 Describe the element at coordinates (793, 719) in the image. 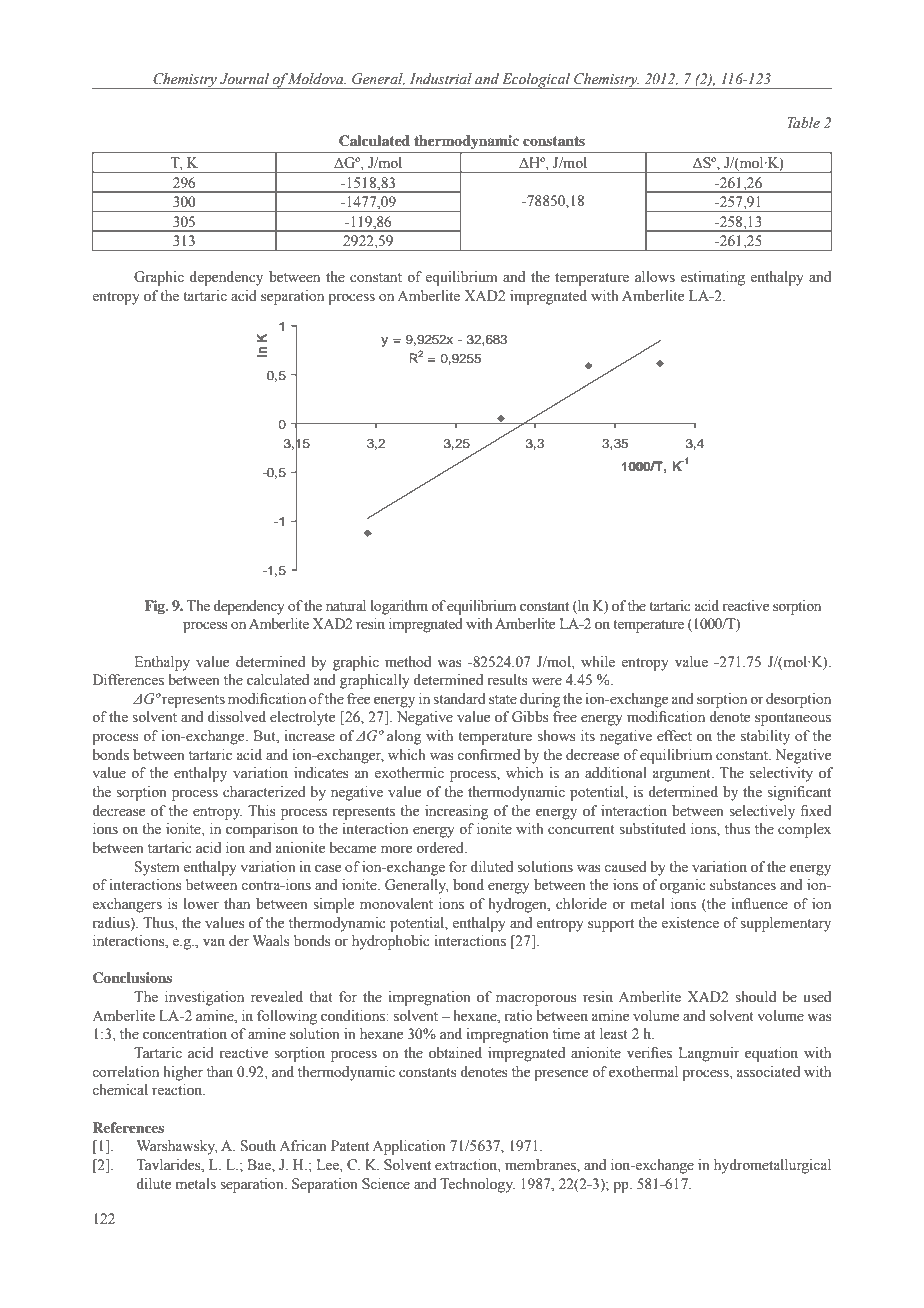

I see `spontaneous` at that location.
